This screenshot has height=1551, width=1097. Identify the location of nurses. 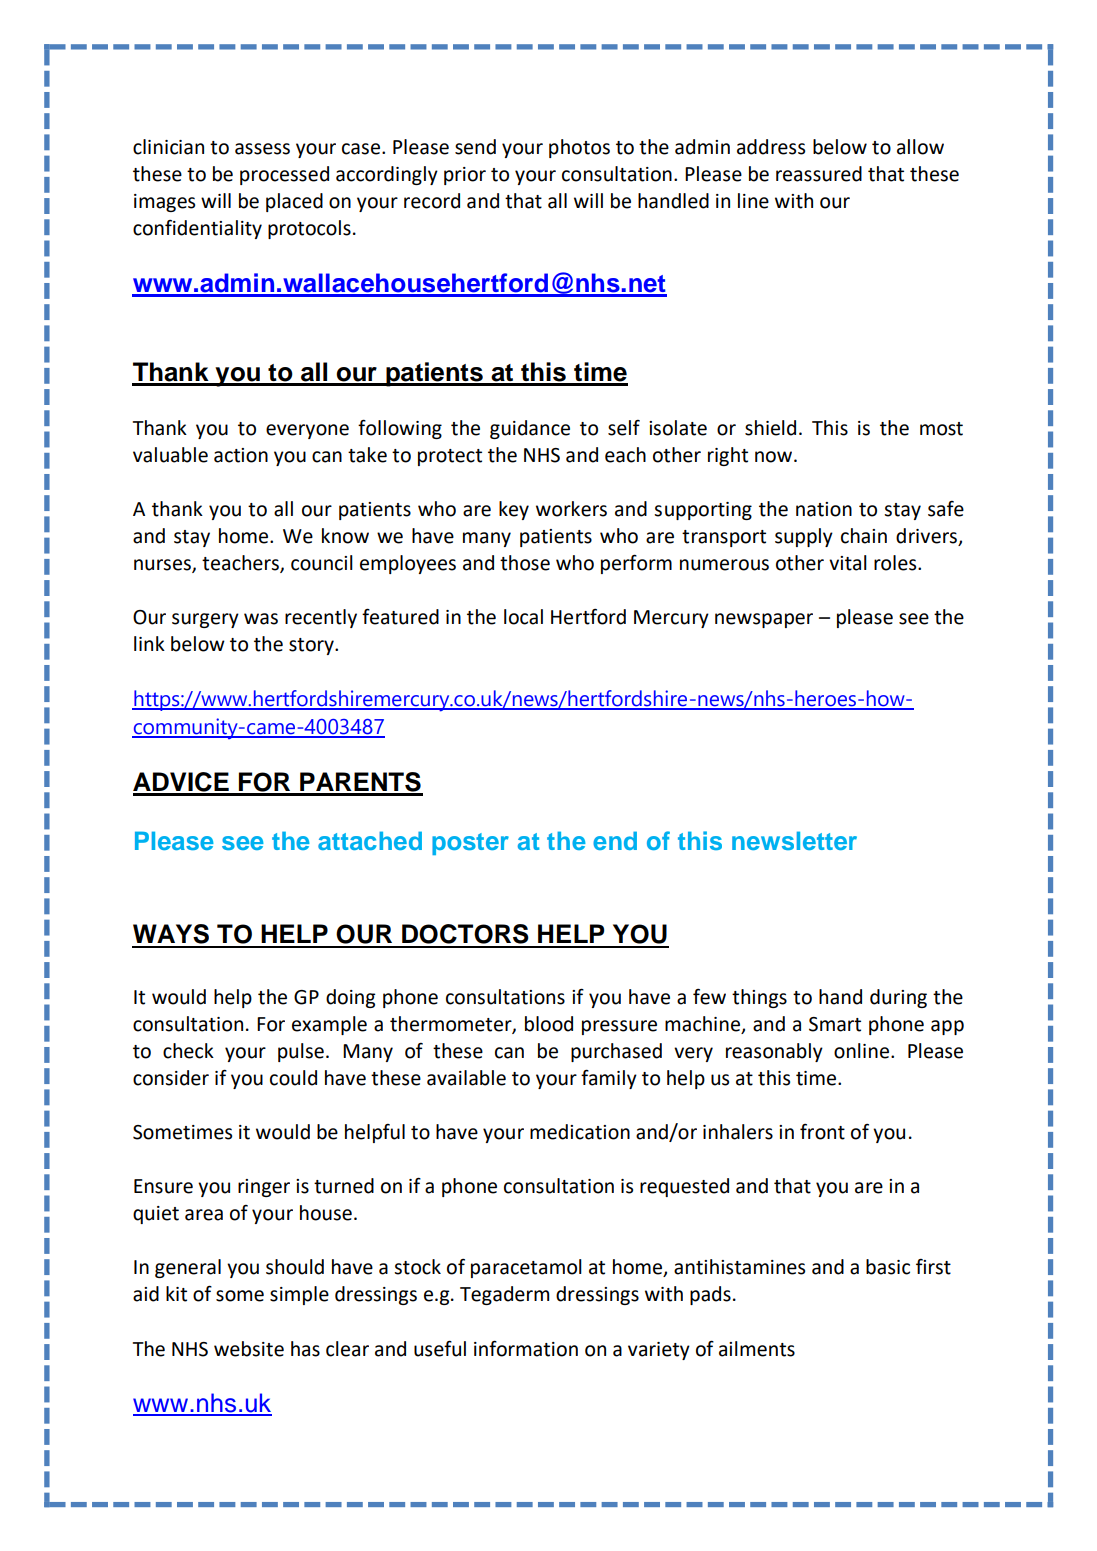
(163, 565).
